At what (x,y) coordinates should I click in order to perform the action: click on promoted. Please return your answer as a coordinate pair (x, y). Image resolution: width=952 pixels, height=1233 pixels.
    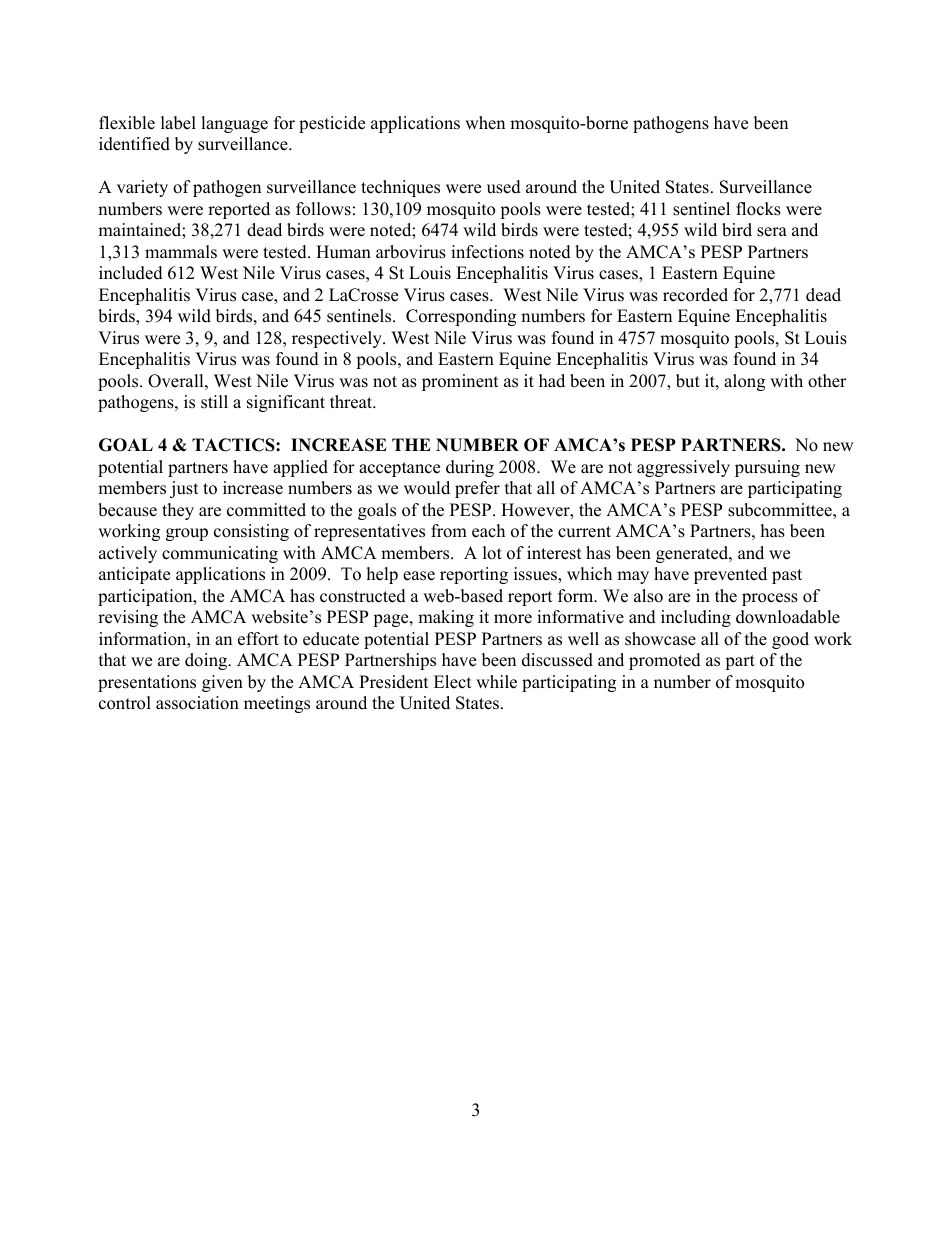
    Looking at the image, I should click on (665, 661).
